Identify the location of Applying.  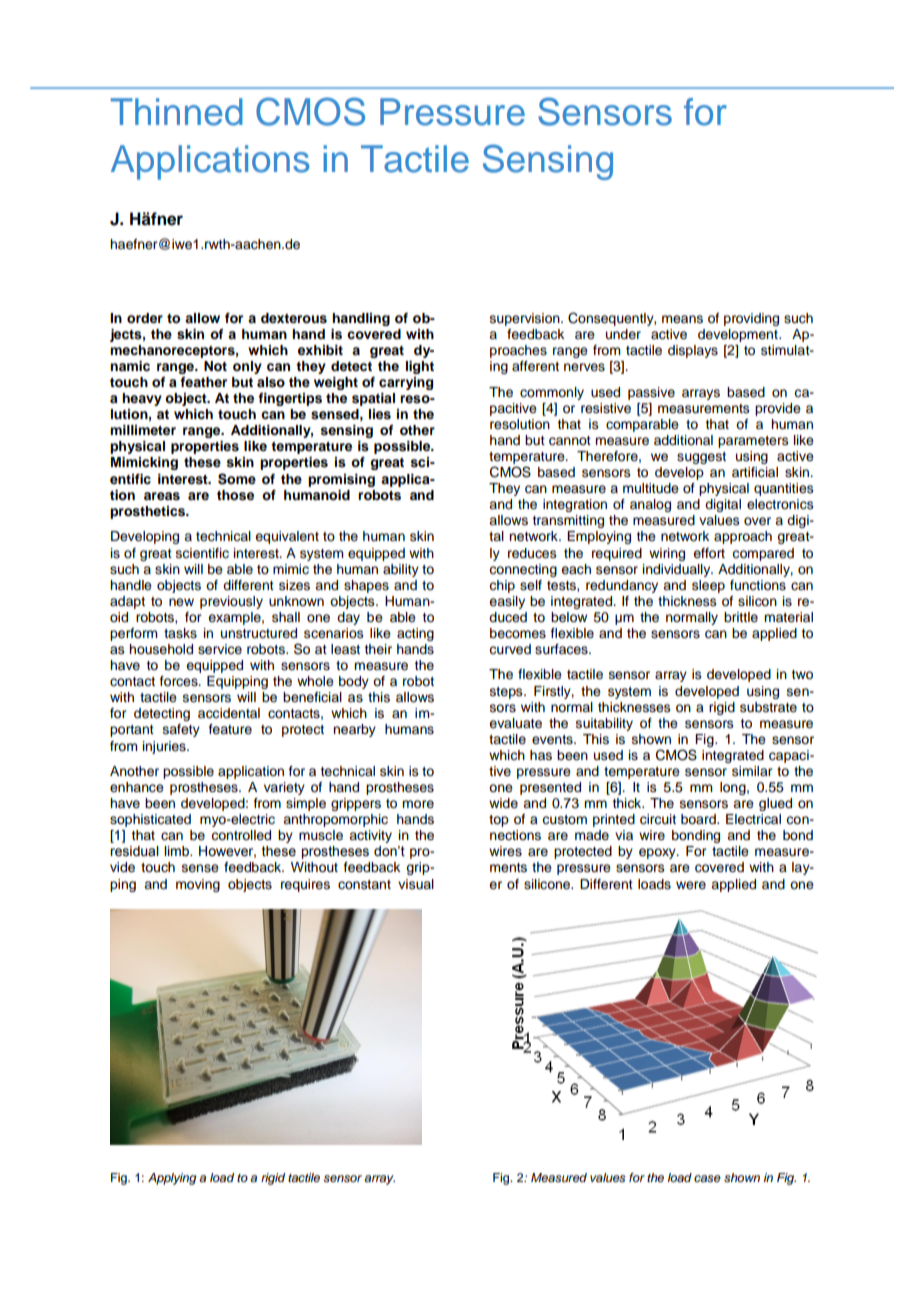
(172, 1179).
